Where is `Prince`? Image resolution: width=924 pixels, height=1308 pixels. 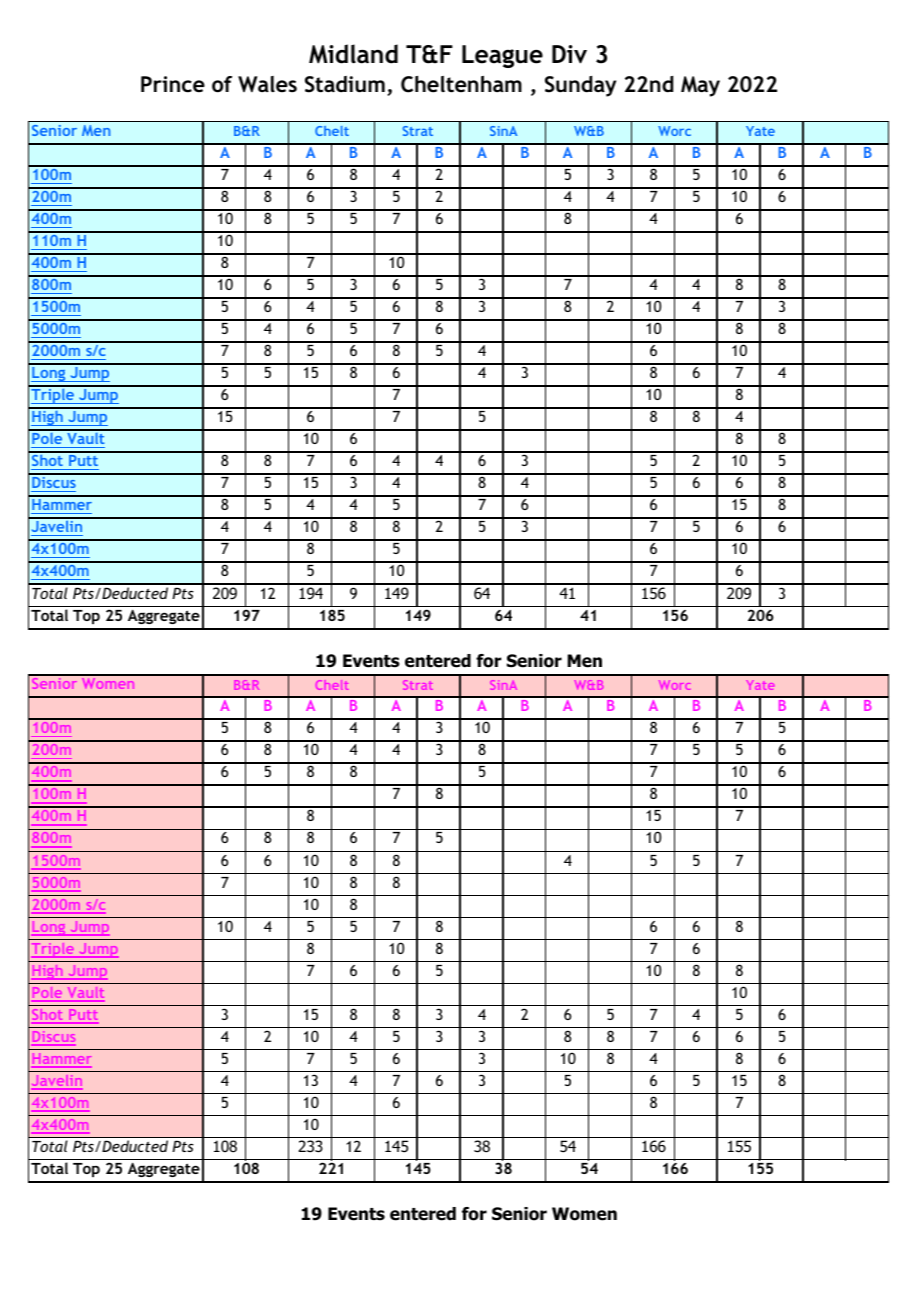 Prince is located at coordinates (173, 84).
